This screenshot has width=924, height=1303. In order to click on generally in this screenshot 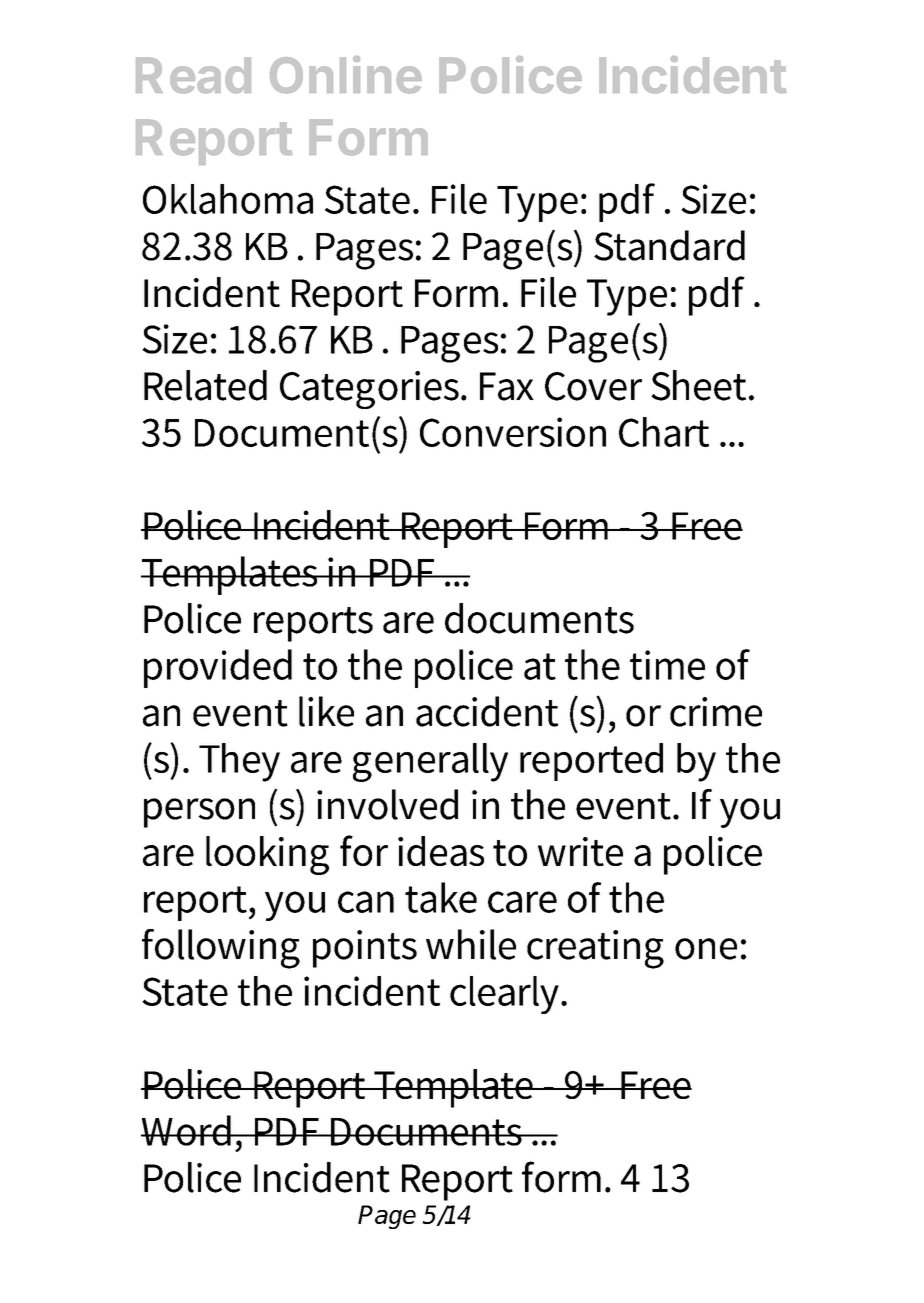, I will do `click(430, 762)`.
